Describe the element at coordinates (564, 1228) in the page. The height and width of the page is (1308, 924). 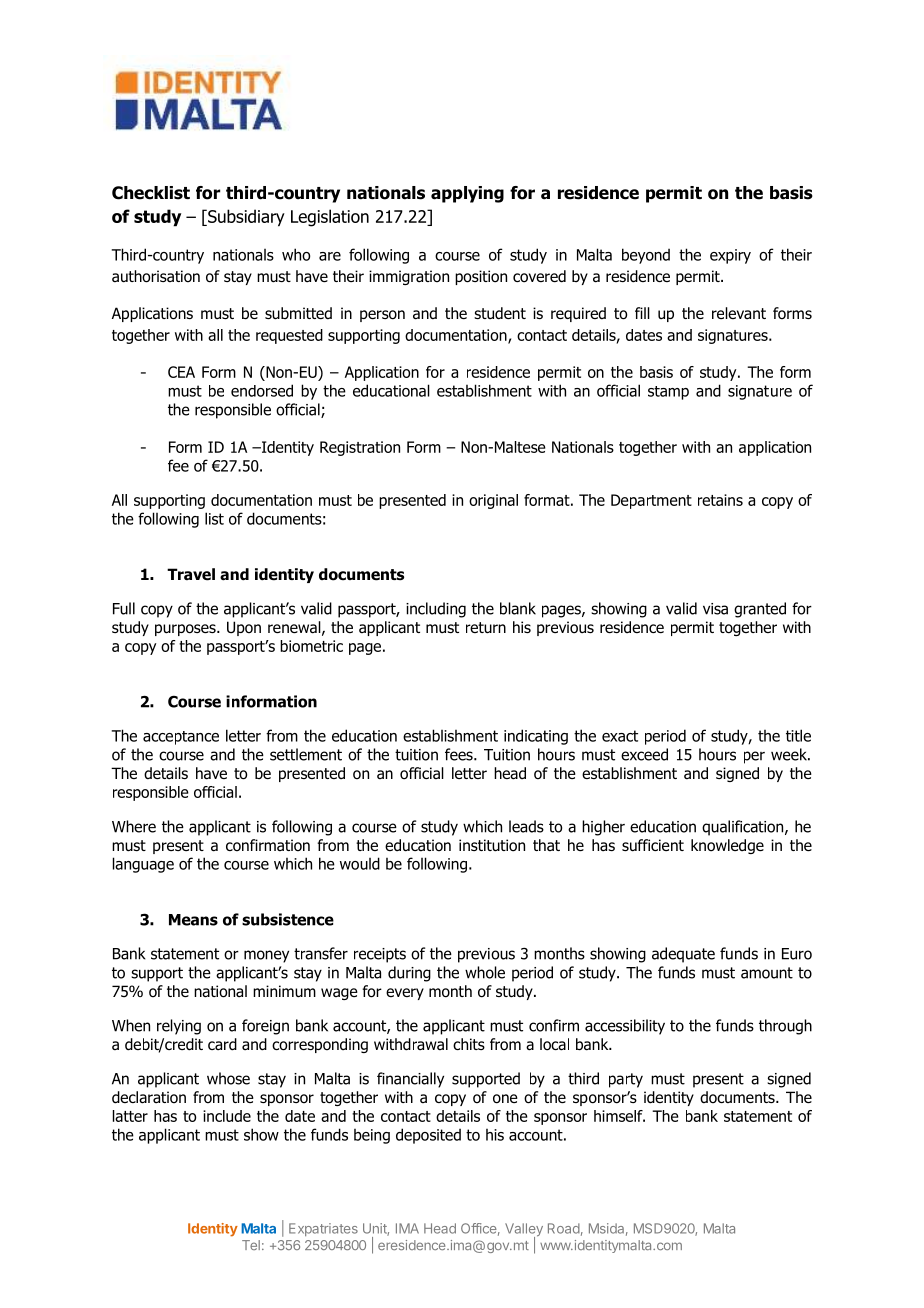
I see `Road` at that location.
